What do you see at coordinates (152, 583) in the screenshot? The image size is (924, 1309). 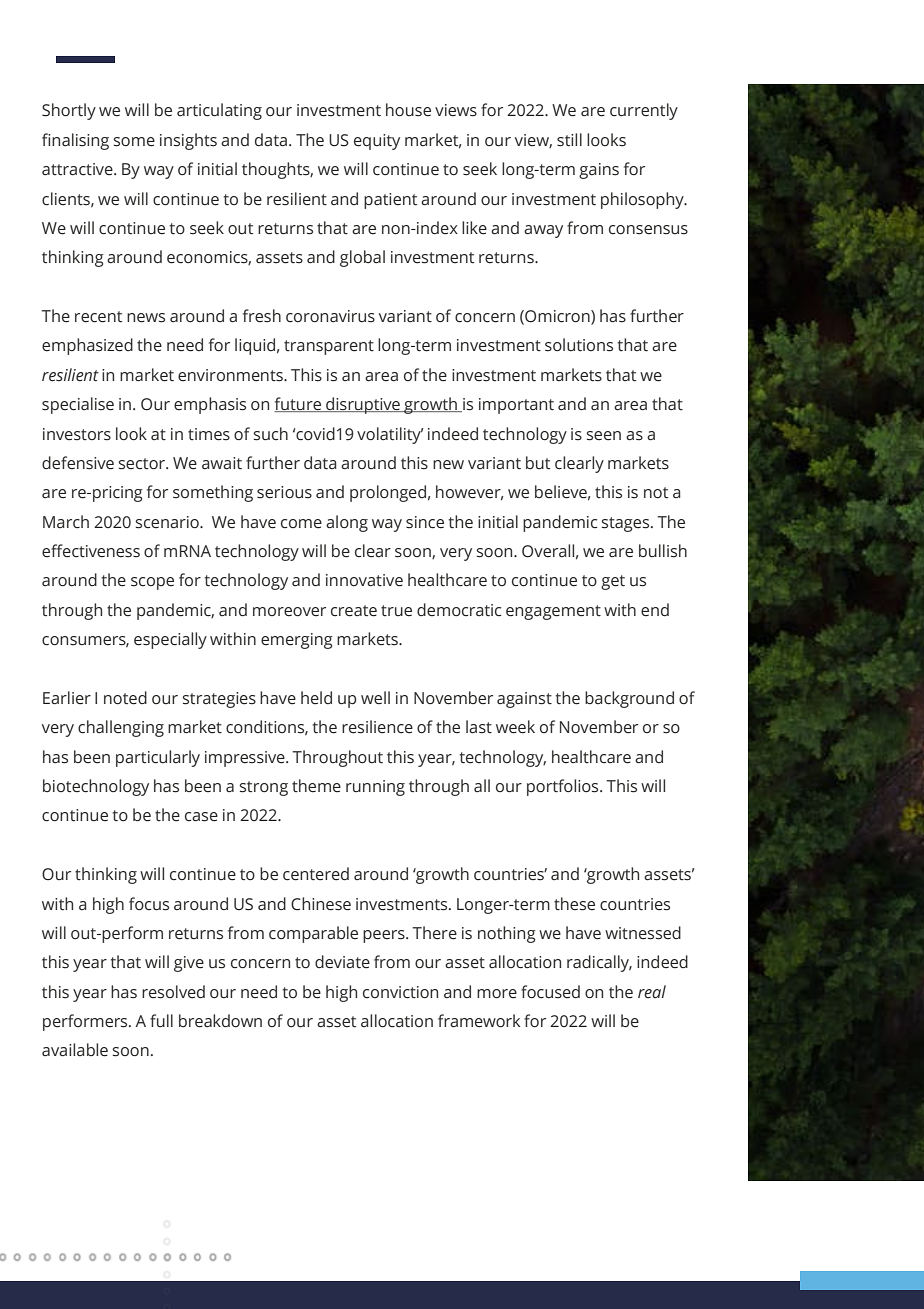 I see `scope` at bounding box center [152, 583].
